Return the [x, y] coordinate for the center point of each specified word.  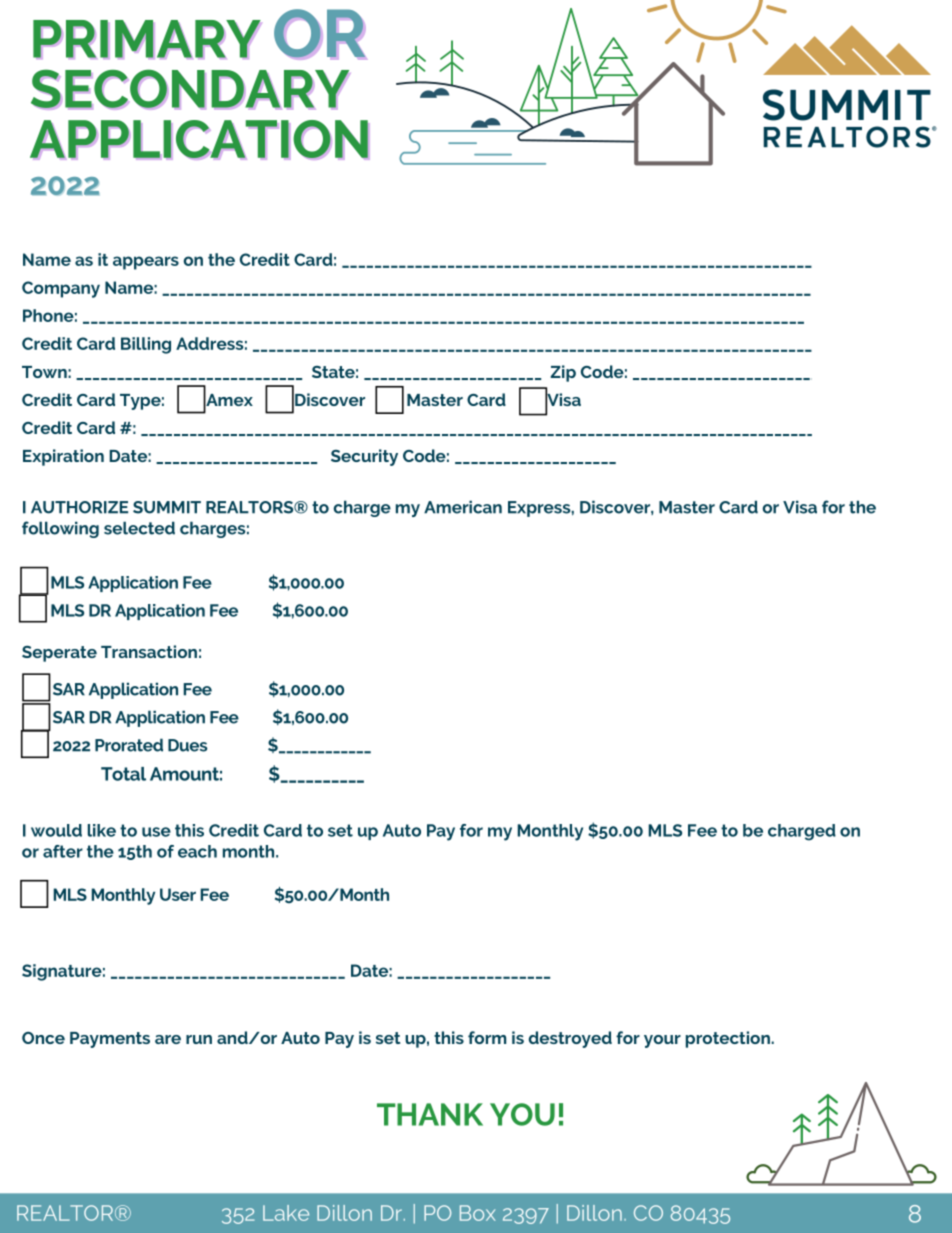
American [463, 507]
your [662, 1041]
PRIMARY [147, 39]
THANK [430, 1114]
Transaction [149, 651]
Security [364, 457]
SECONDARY [190, 88]
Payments [110, 1040]
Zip [563, 373]
